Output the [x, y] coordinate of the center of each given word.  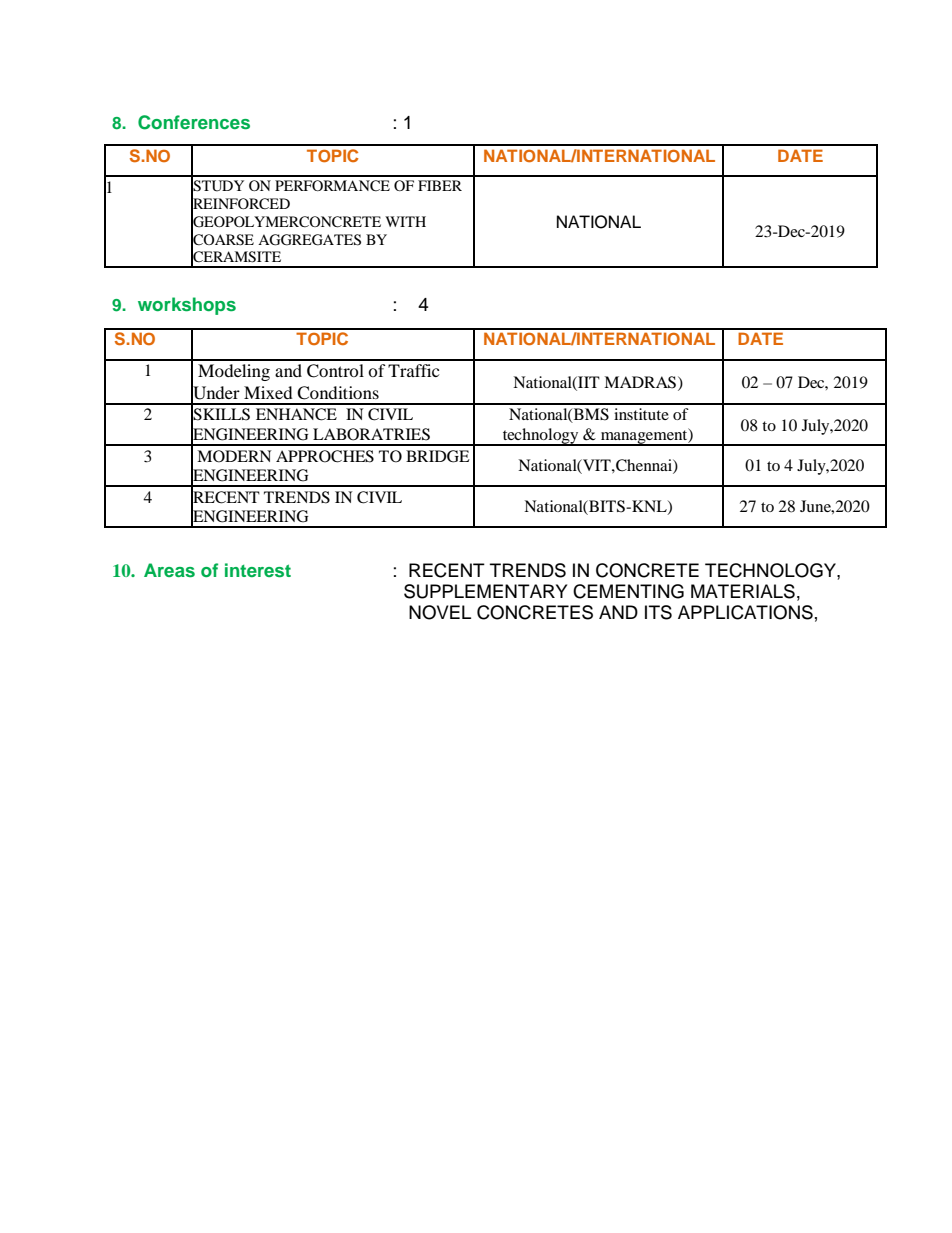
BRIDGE [438, 456]
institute [641, 414]
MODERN [234, 456]
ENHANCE [296, 414]
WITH [405, 221]
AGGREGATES [309, 240]
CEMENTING [628, 591]
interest [258, 570]
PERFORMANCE [332, 186]
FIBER [440, 185]
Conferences [194, 122]
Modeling [234, 372]
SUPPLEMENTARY [485, 591]
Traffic [413, 370]
